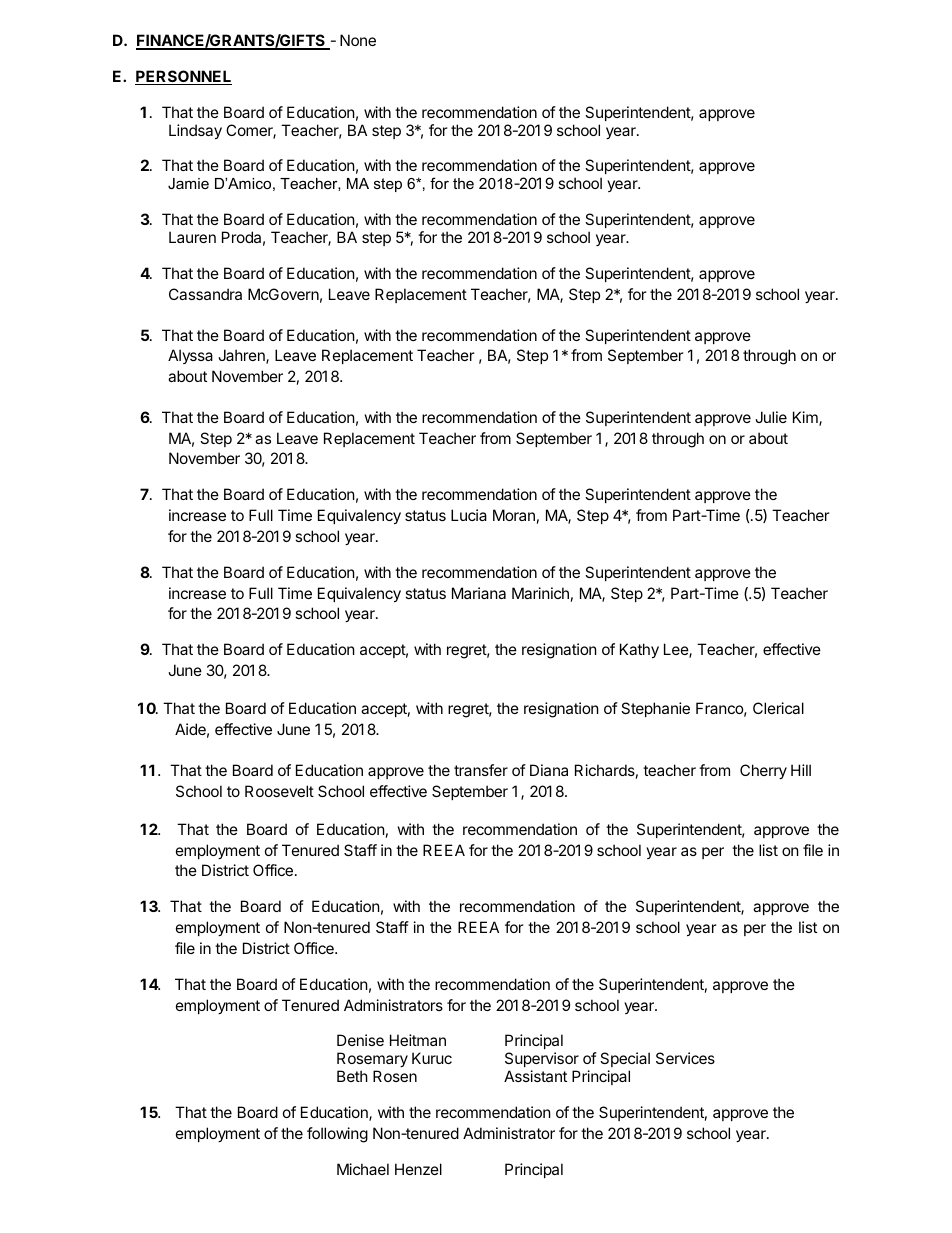  Describe the element at coordinates (360, 1040) in the page. I see `Denise` at that location.
